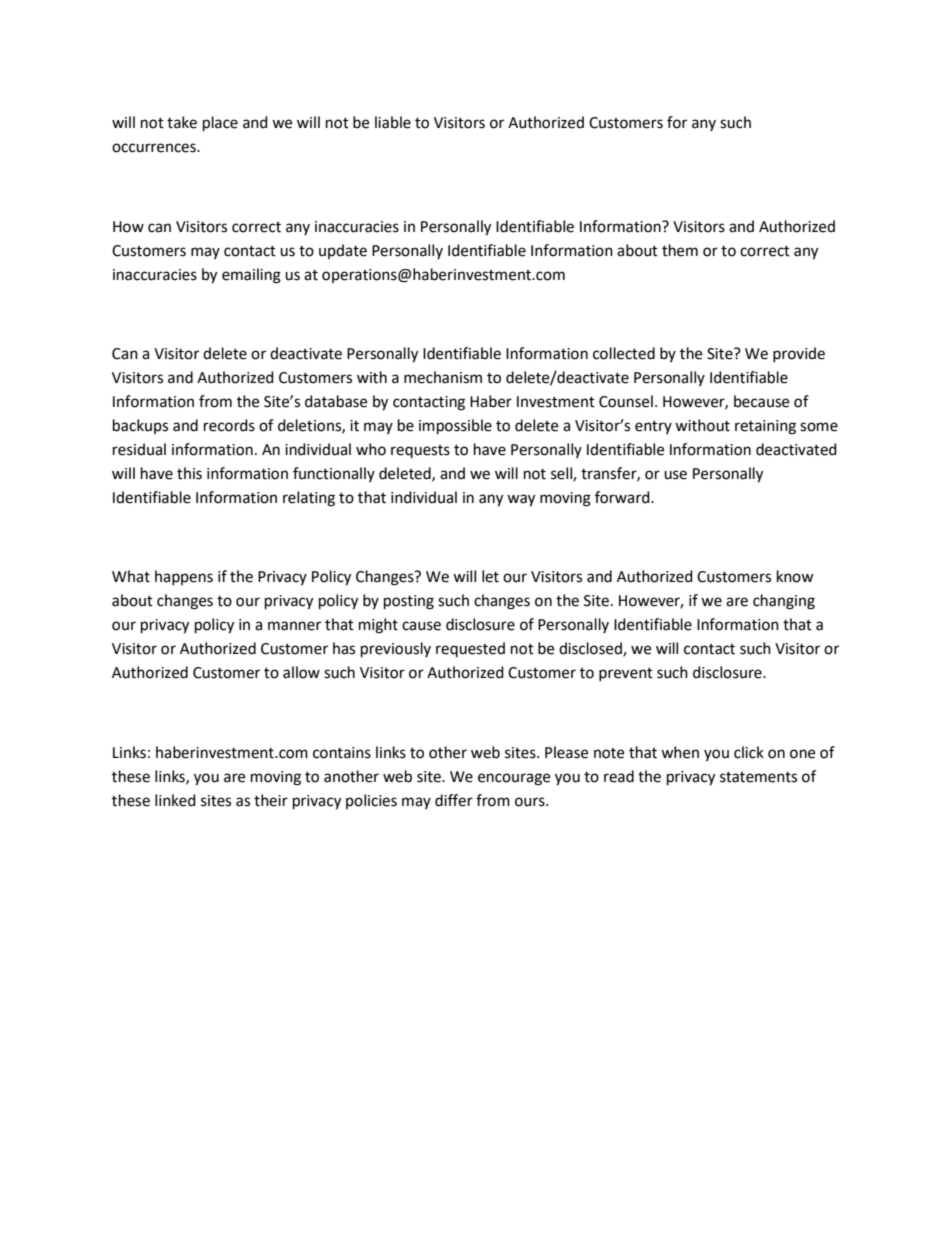 This screenshot has width=952, height=1233. What do you see at coordinates (799, 354) in the screenshot?
I see `provide` at bounding box center [799, 354].
